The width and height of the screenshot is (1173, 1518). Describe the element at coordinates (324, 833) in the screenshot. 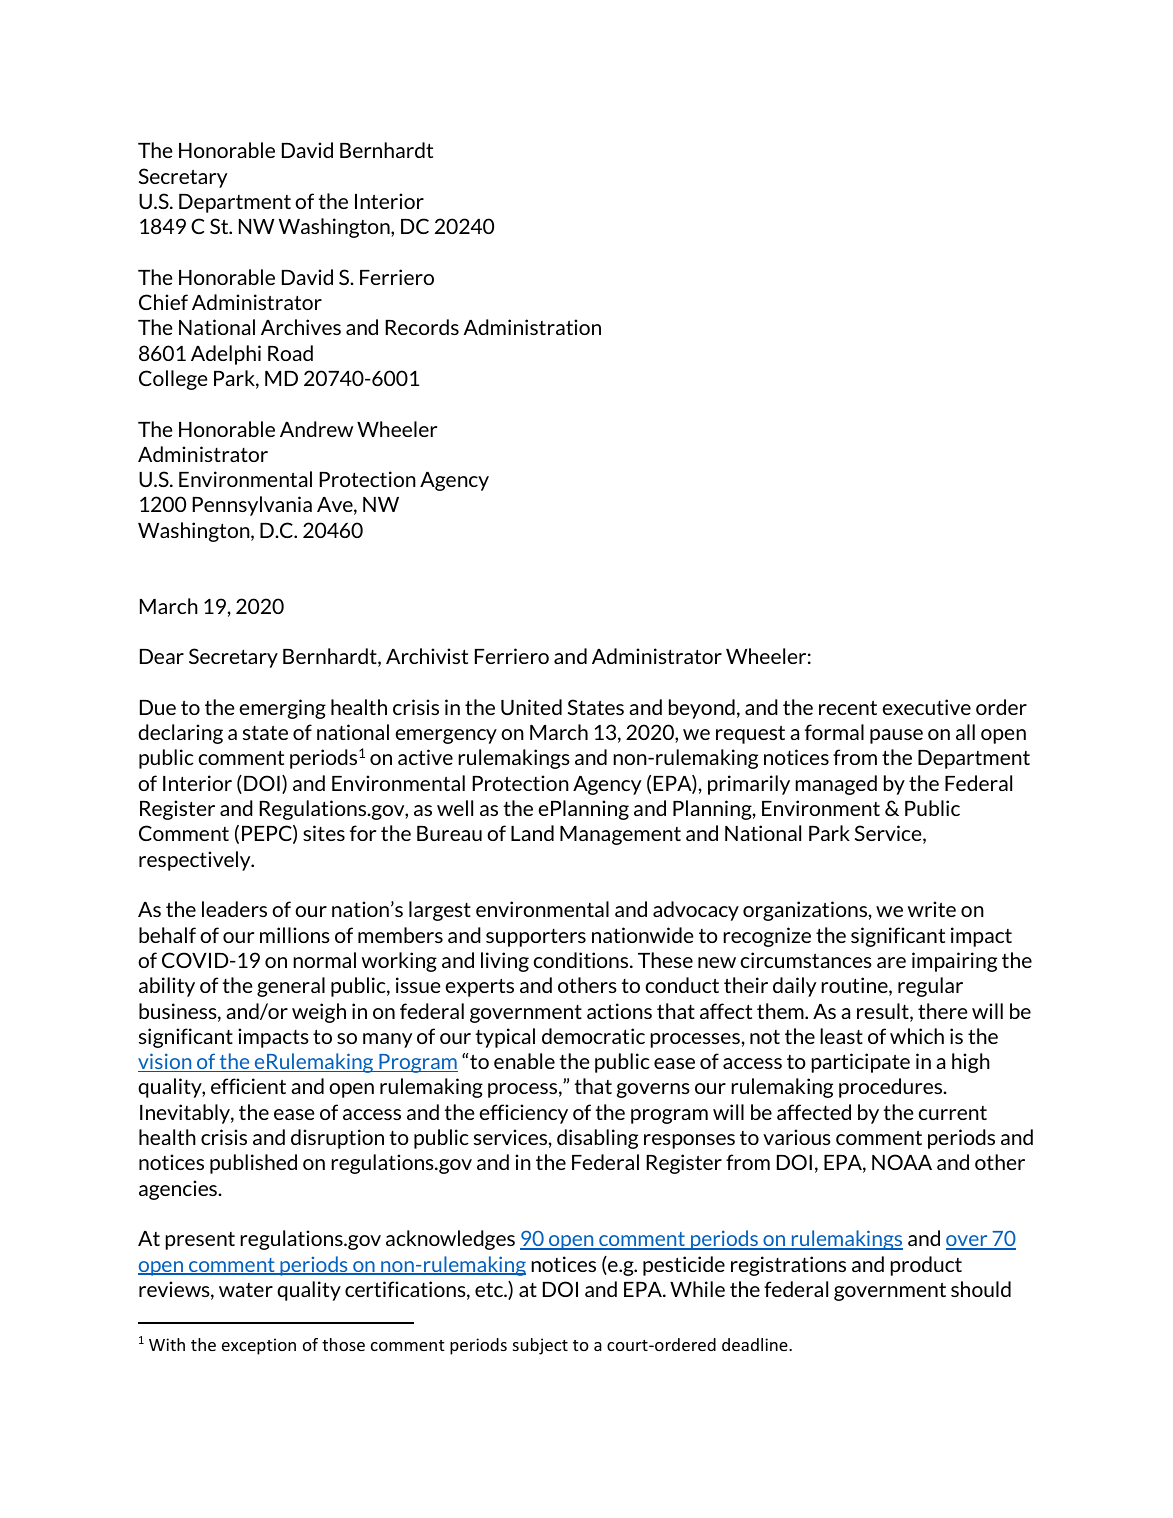

I see `sites` at that location.
